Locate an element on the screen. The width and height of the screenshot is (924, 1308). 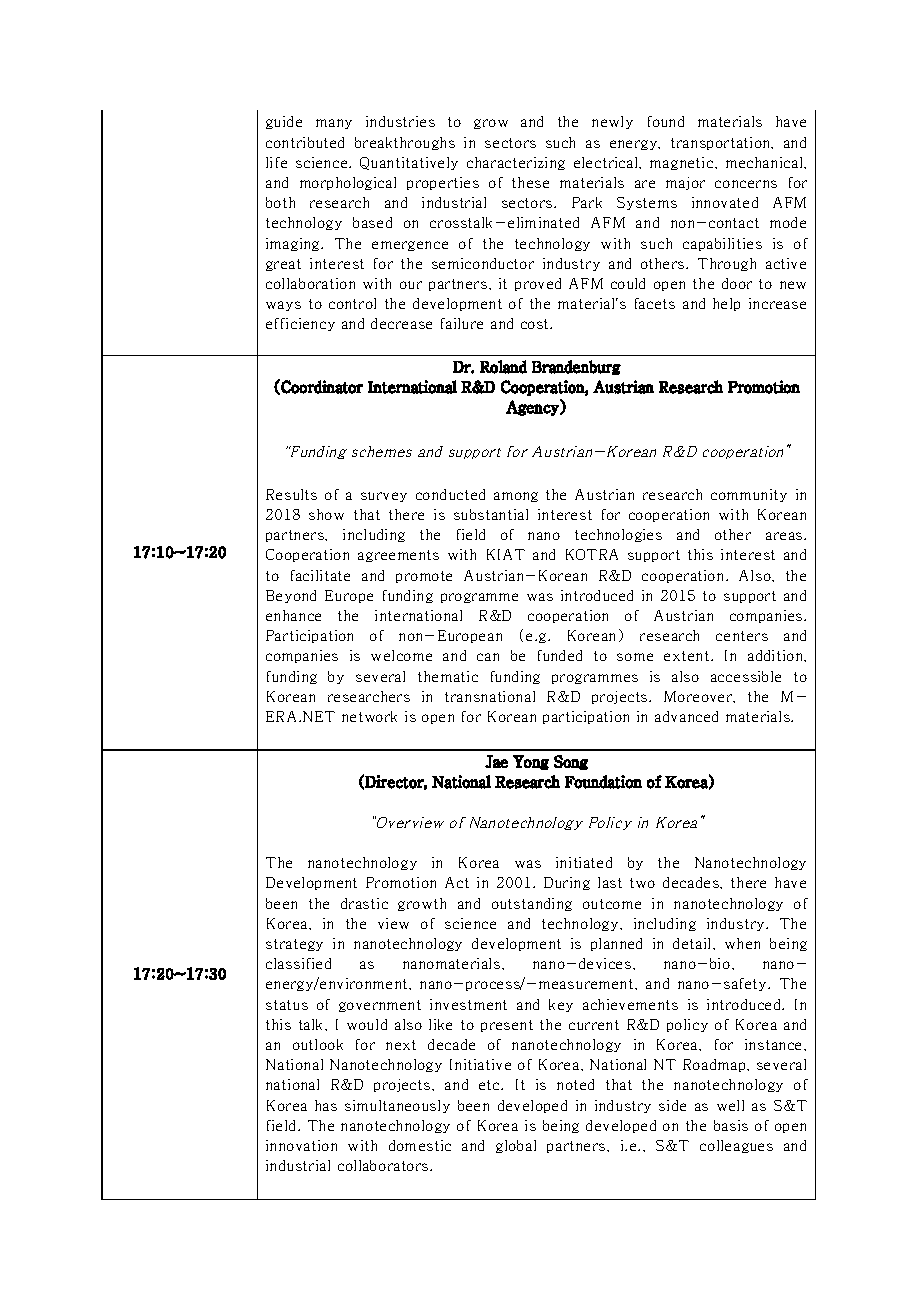
many is located at coordinates (334, 124).
